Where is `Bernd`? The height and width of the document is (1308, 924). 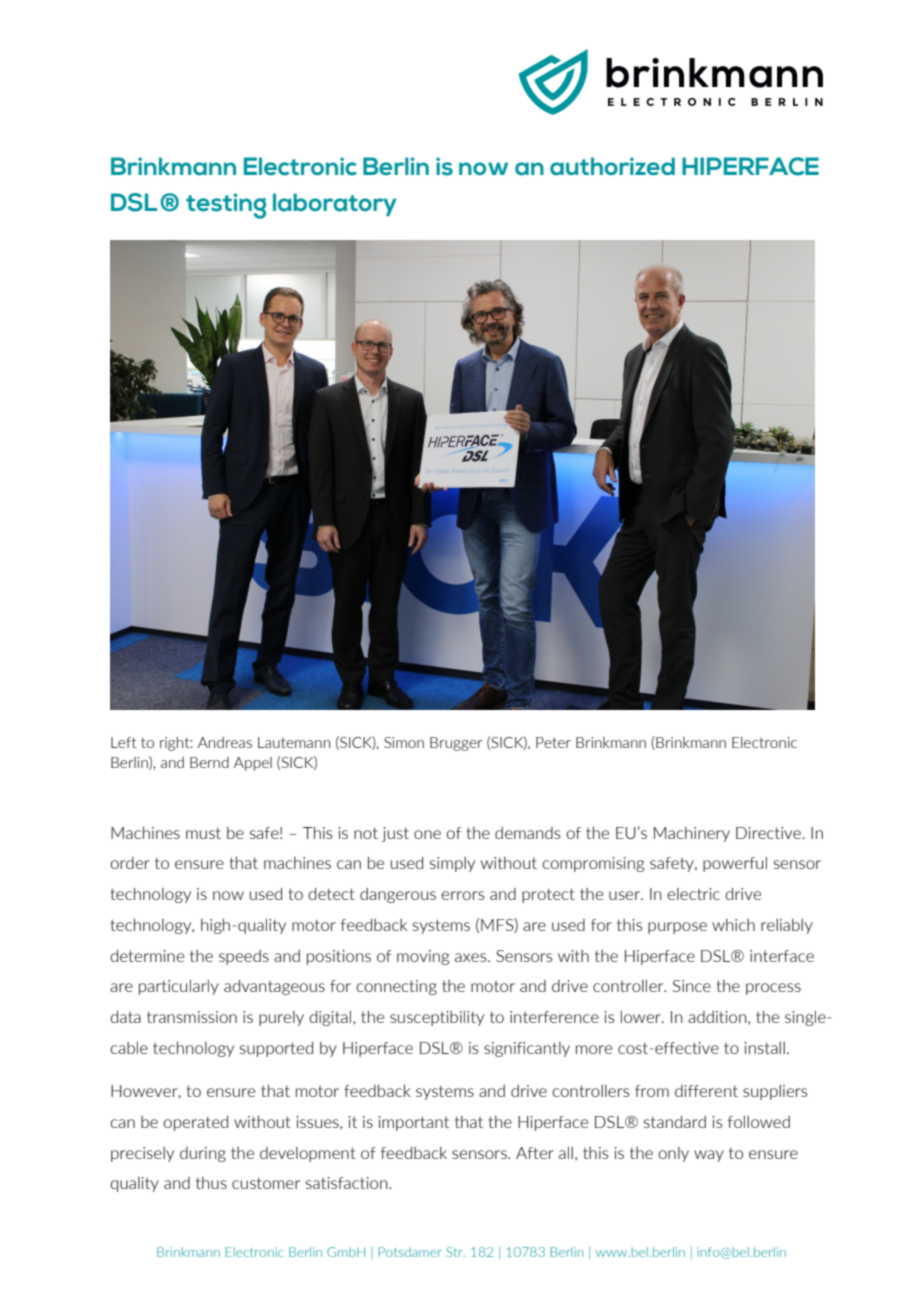 Bernd is located at coordinates (209, 762).
